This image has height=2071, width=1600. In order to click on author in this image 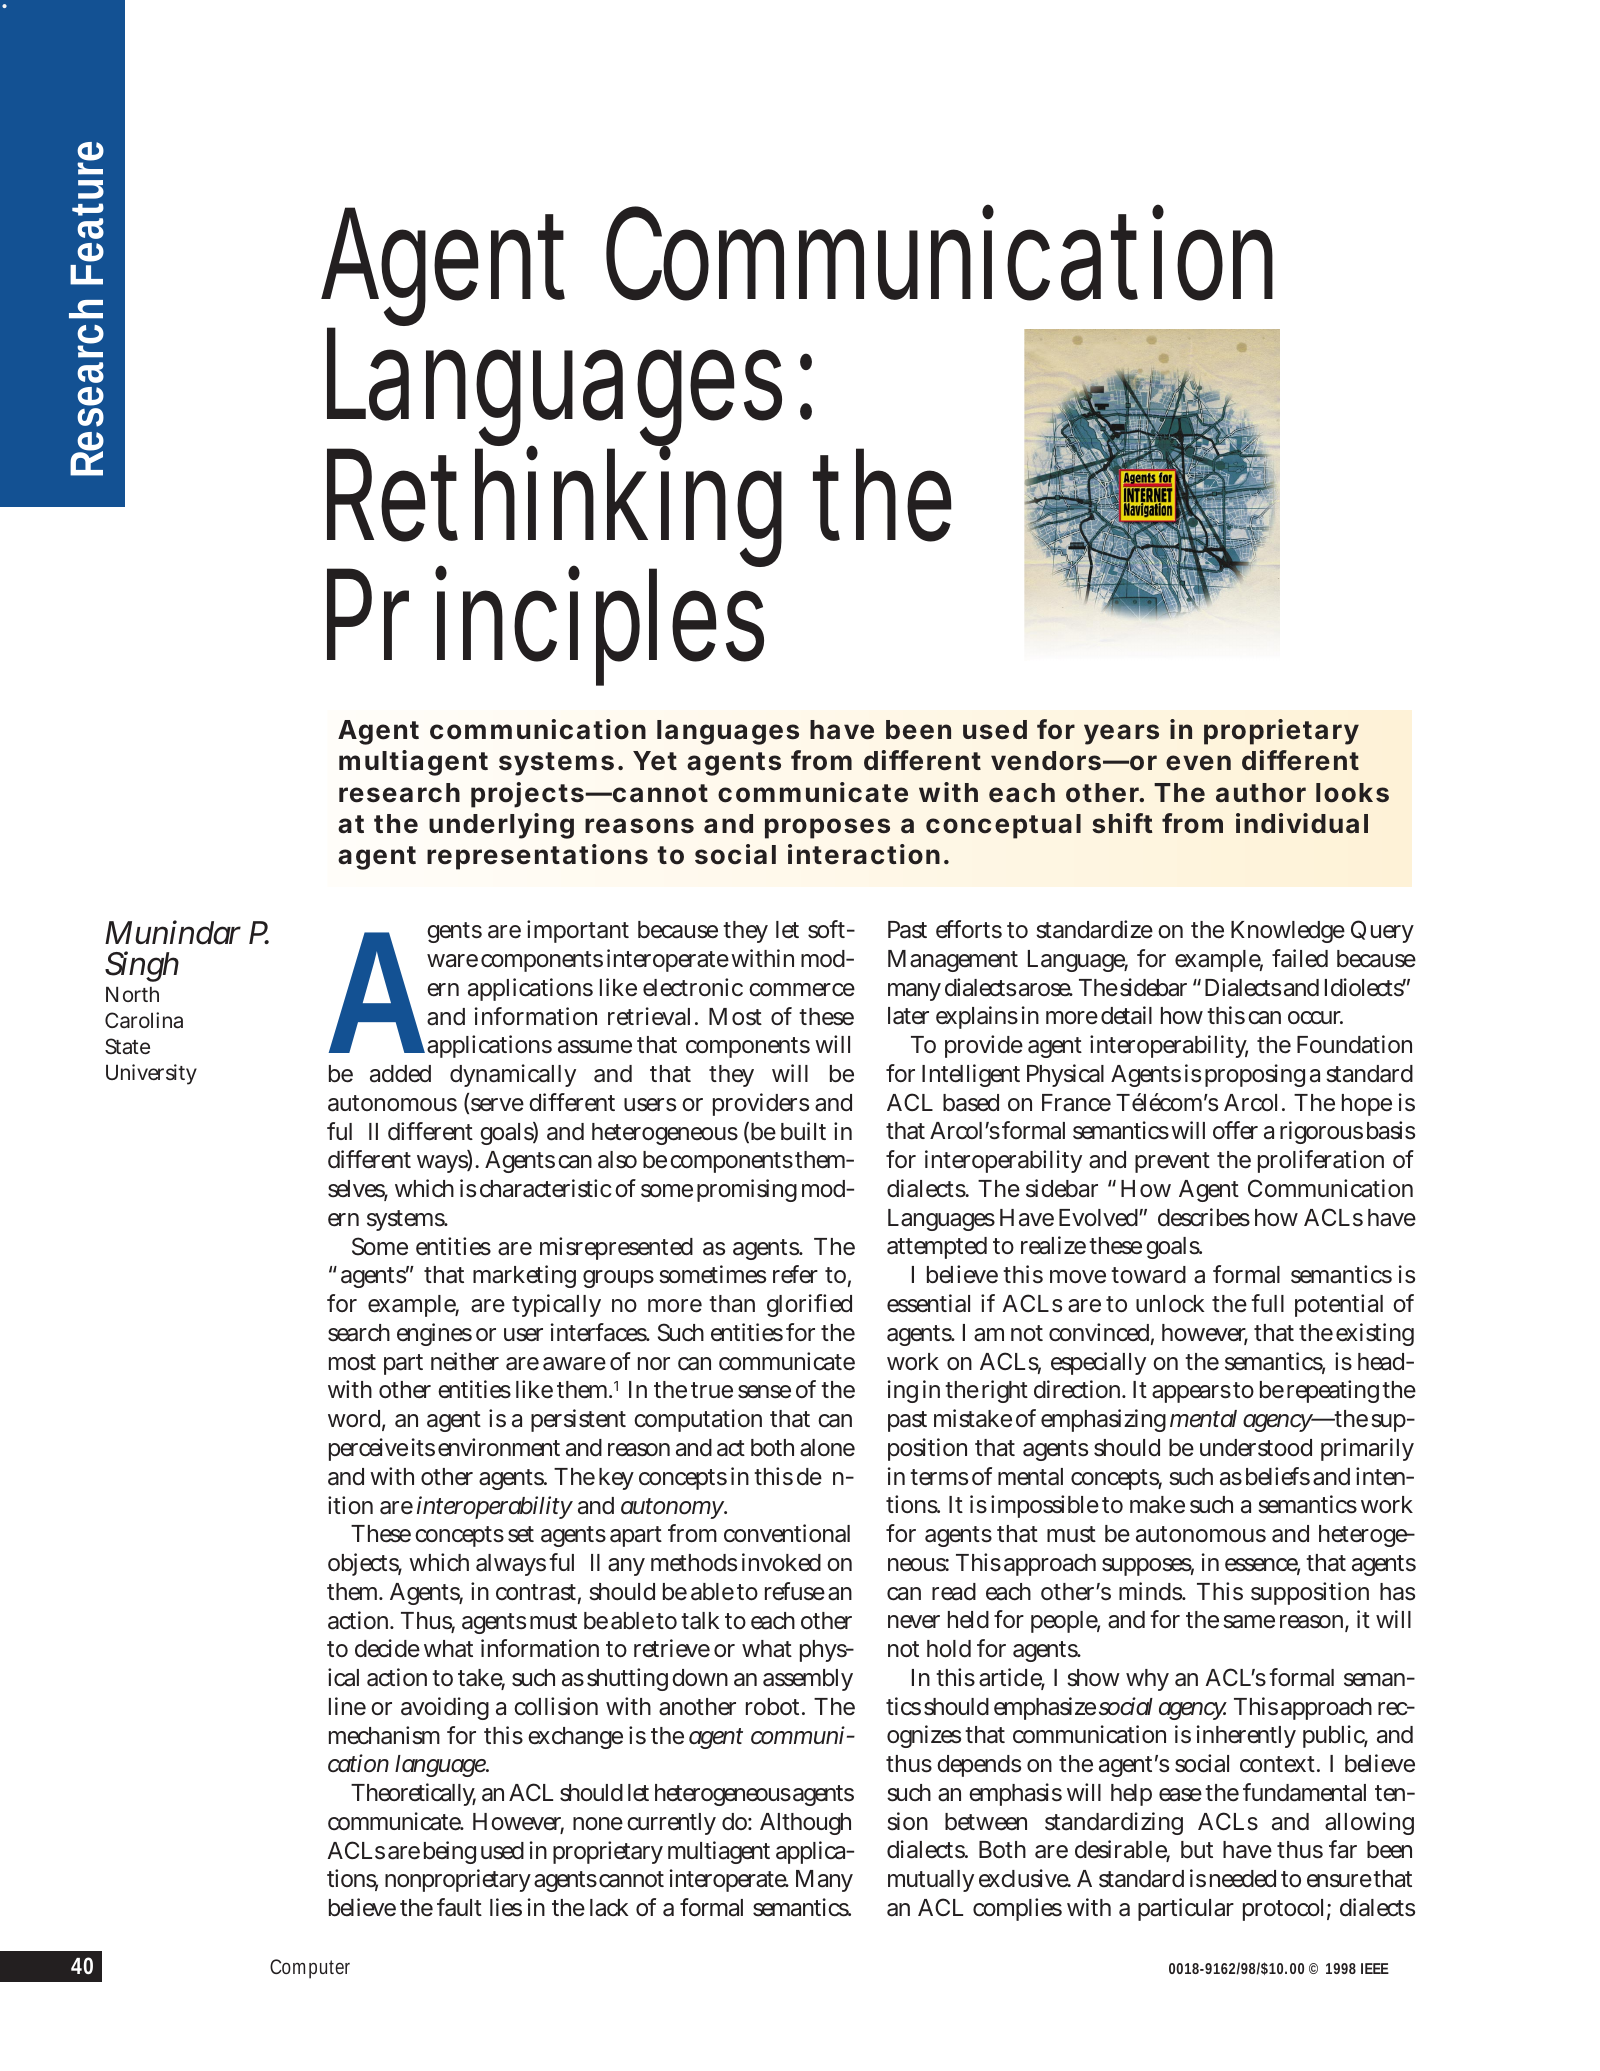, I will do `click(1261, 793)`.
